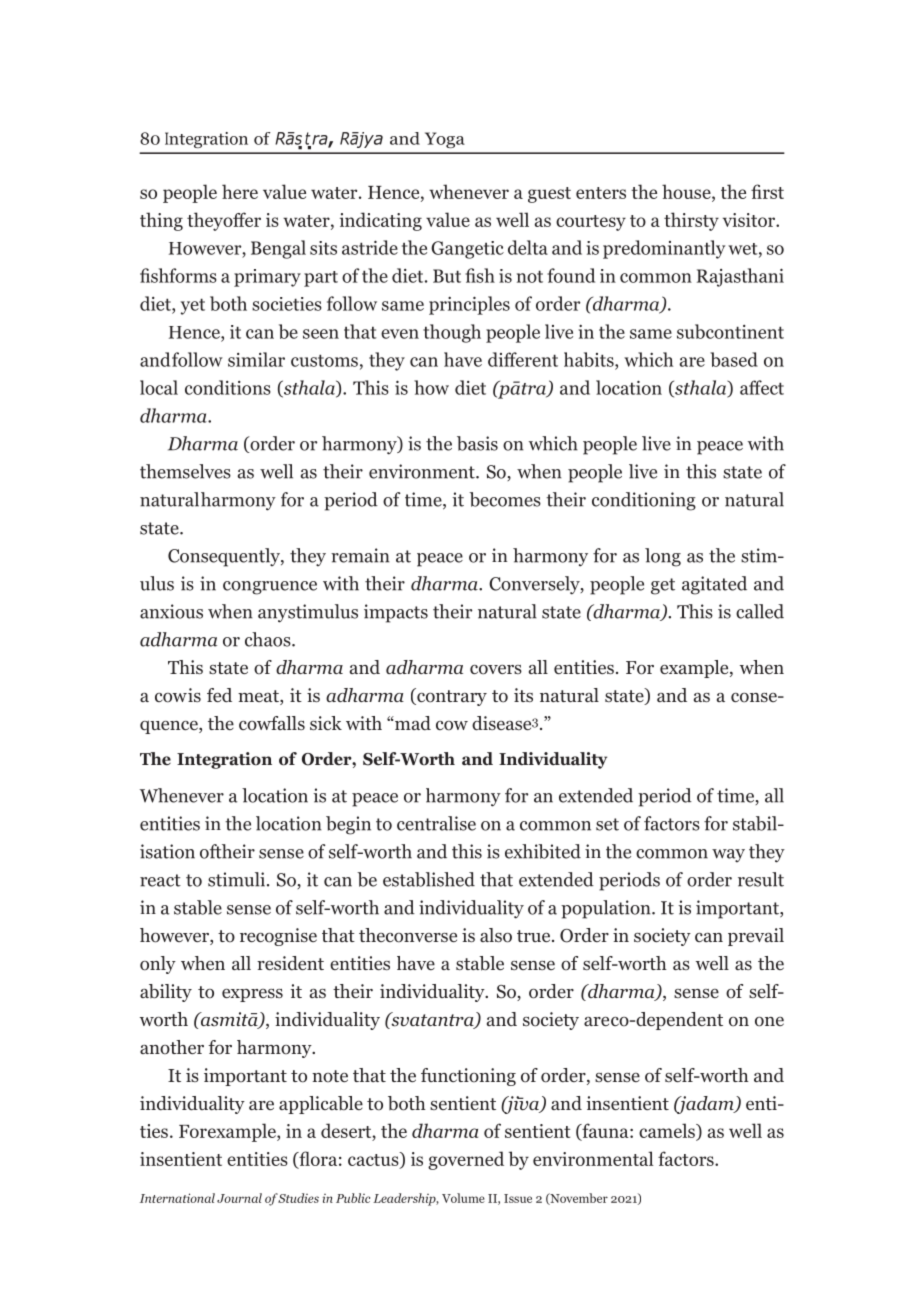  Describe the element at coordinates (239, 1198) in the screenshot. I see `Journal` at that location.
